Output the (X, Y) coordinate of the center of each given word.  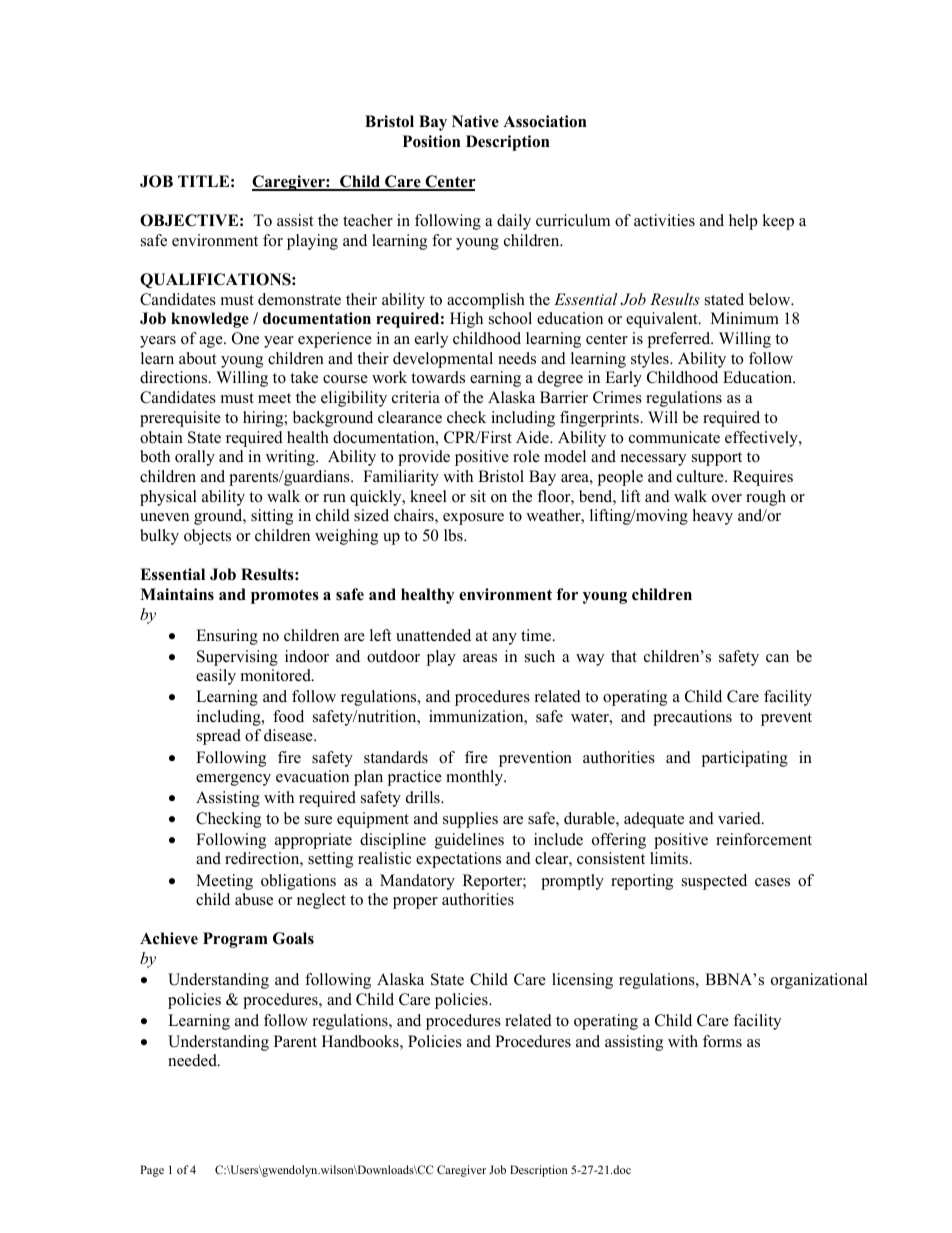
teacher (368, 220)
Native (475, 121)
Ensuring (227, 637)
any (504, 639)
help (743, 222)
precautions (692, 718)
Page (152, 1171)
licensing (582, 981)
